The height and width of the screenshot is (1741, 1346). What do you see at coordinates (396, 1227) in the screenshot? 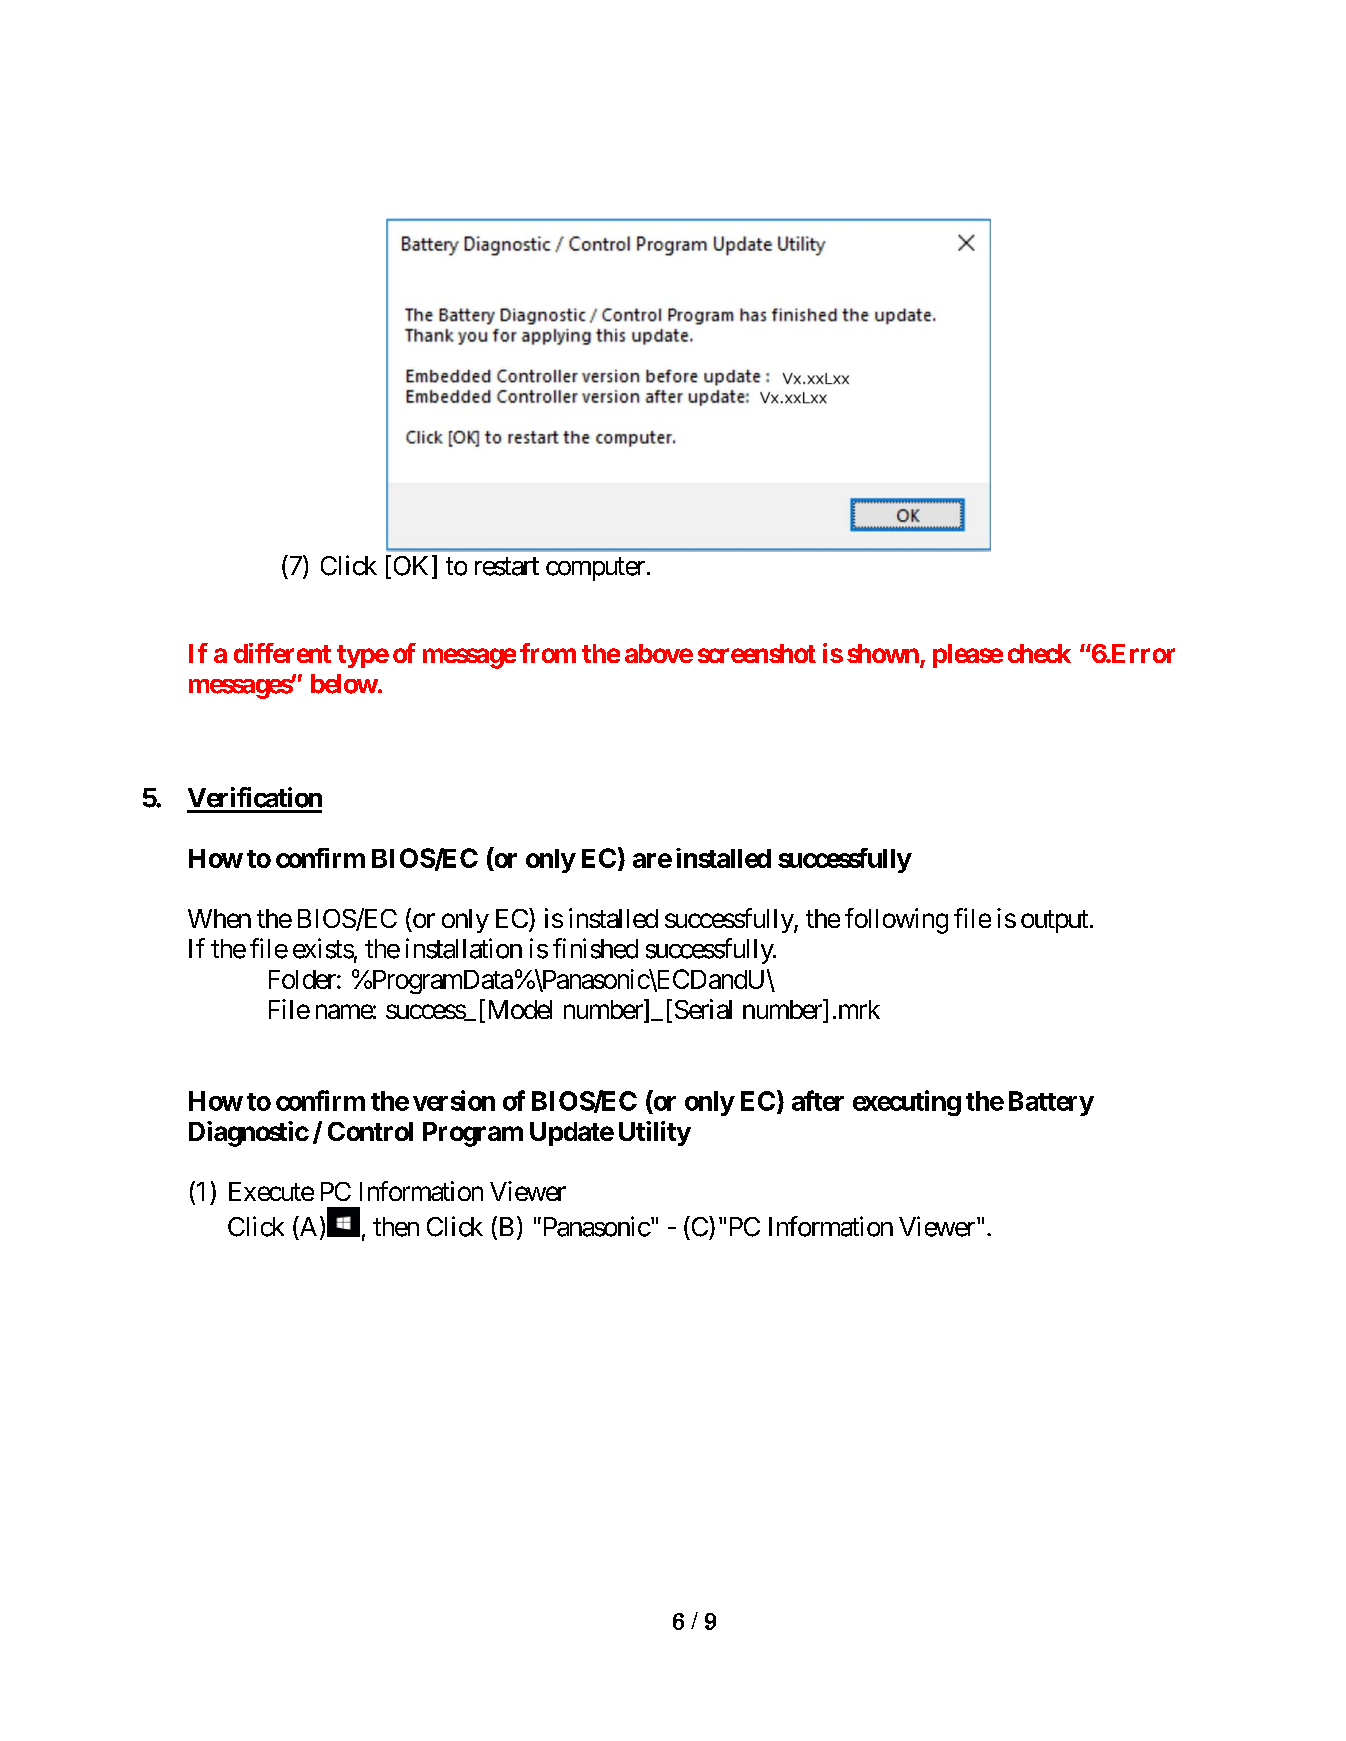
I see `then` at bounding box center [396, 1227].
